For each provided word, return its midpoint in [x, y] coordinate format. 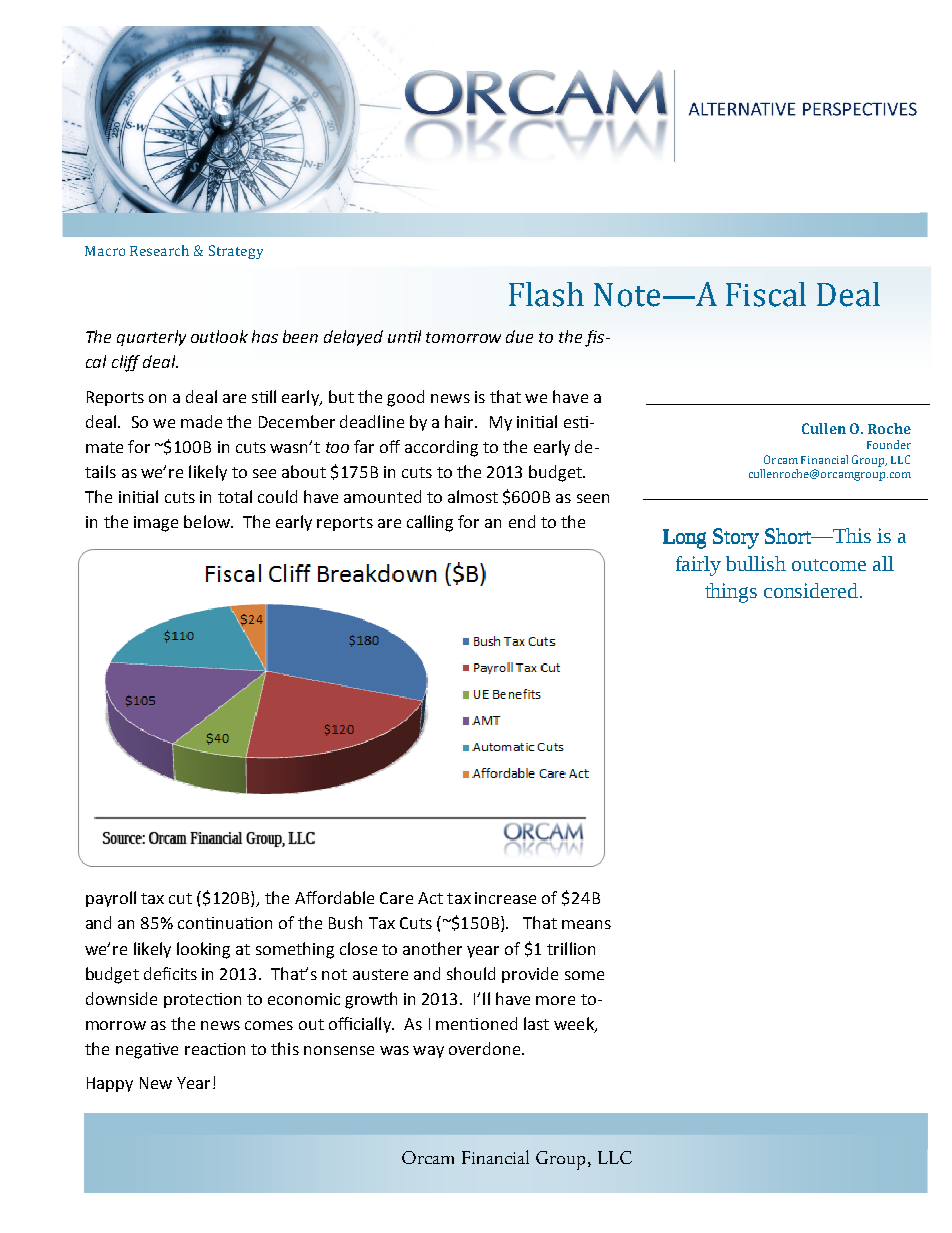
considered [812, 590]
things [731, 593]
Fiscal [766, 294]
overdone [486, 1048]
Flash [546, 294]
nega [134, 1052]
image [156, 524]
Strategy [236, 252]
